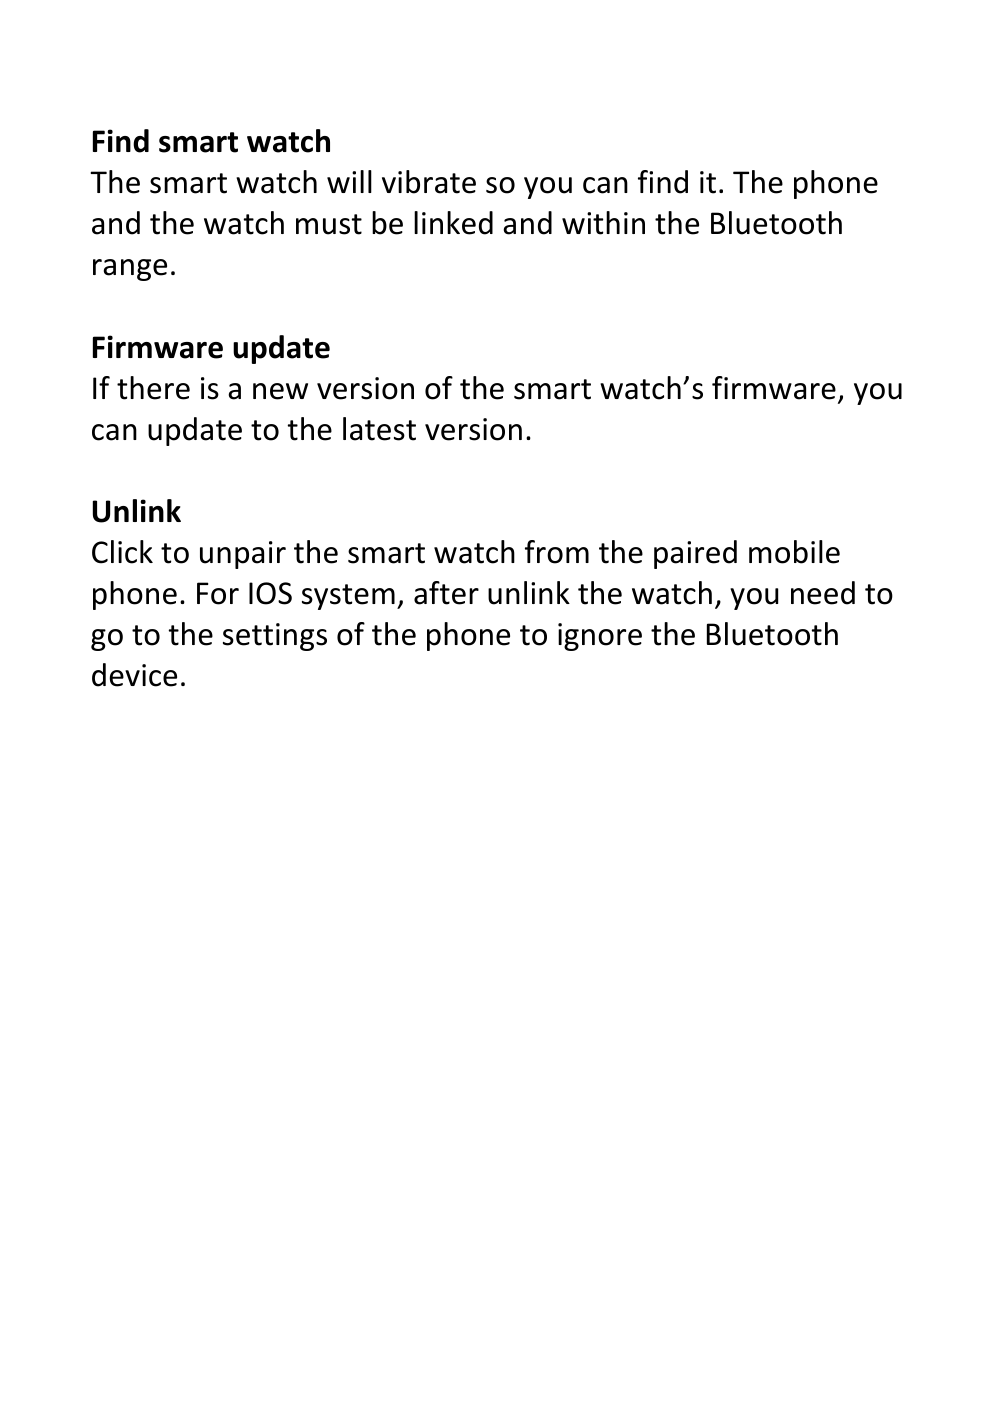  What do you see at coordinates (329, 224) in the screenshot?
I see `must` at bounding box center [329, 224].
